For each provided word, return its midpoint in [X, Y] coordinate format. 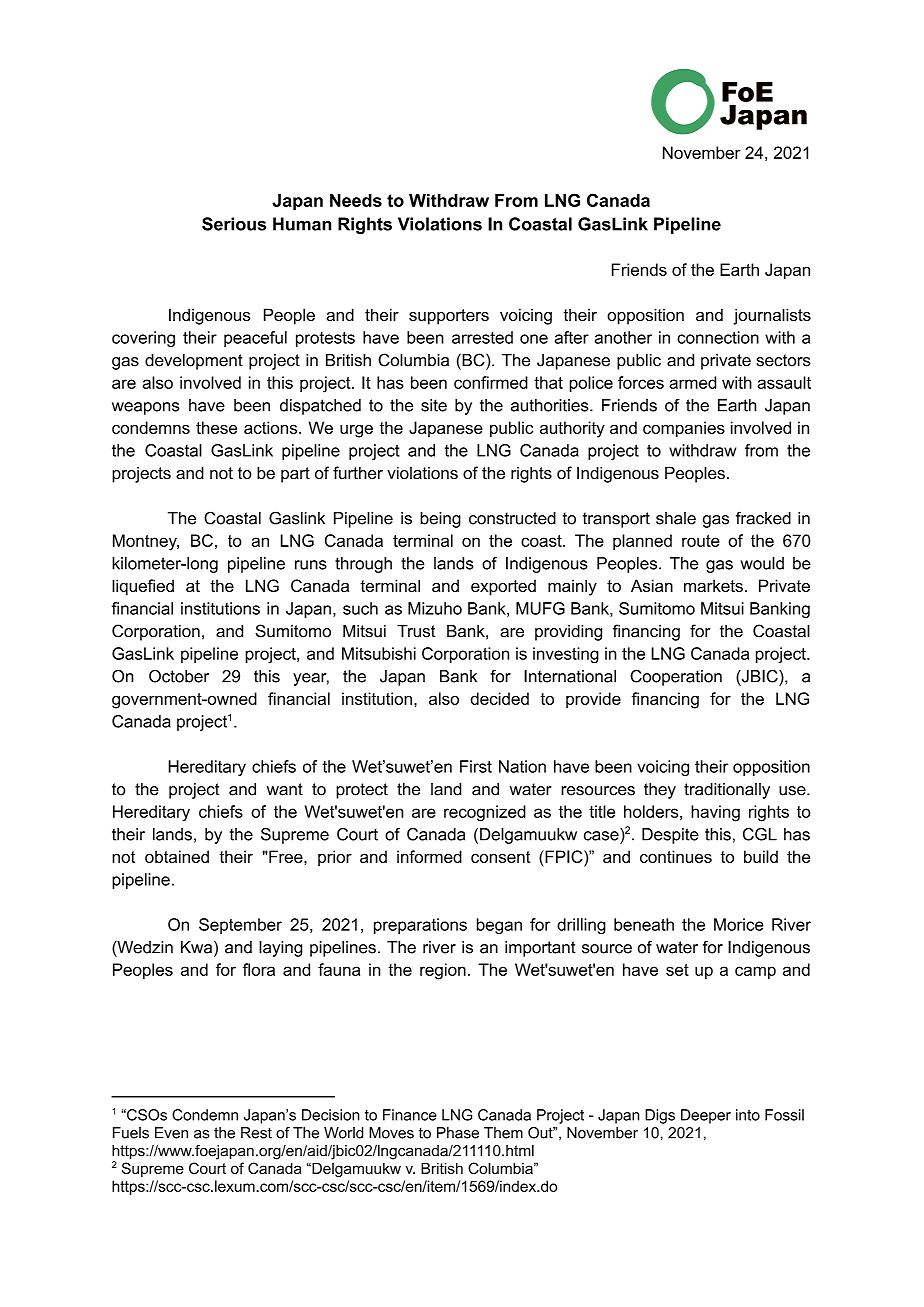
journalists [772, 316]
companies [684, 429]
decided [499, 698]
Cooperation [676, 677]
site [434, 405]
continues [676, 856]
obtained [177, 856]
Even [171, 1133]
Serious [234, 224]
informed [429, 856]
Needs [356, 200]
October [179, 676]
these [216, 427]
